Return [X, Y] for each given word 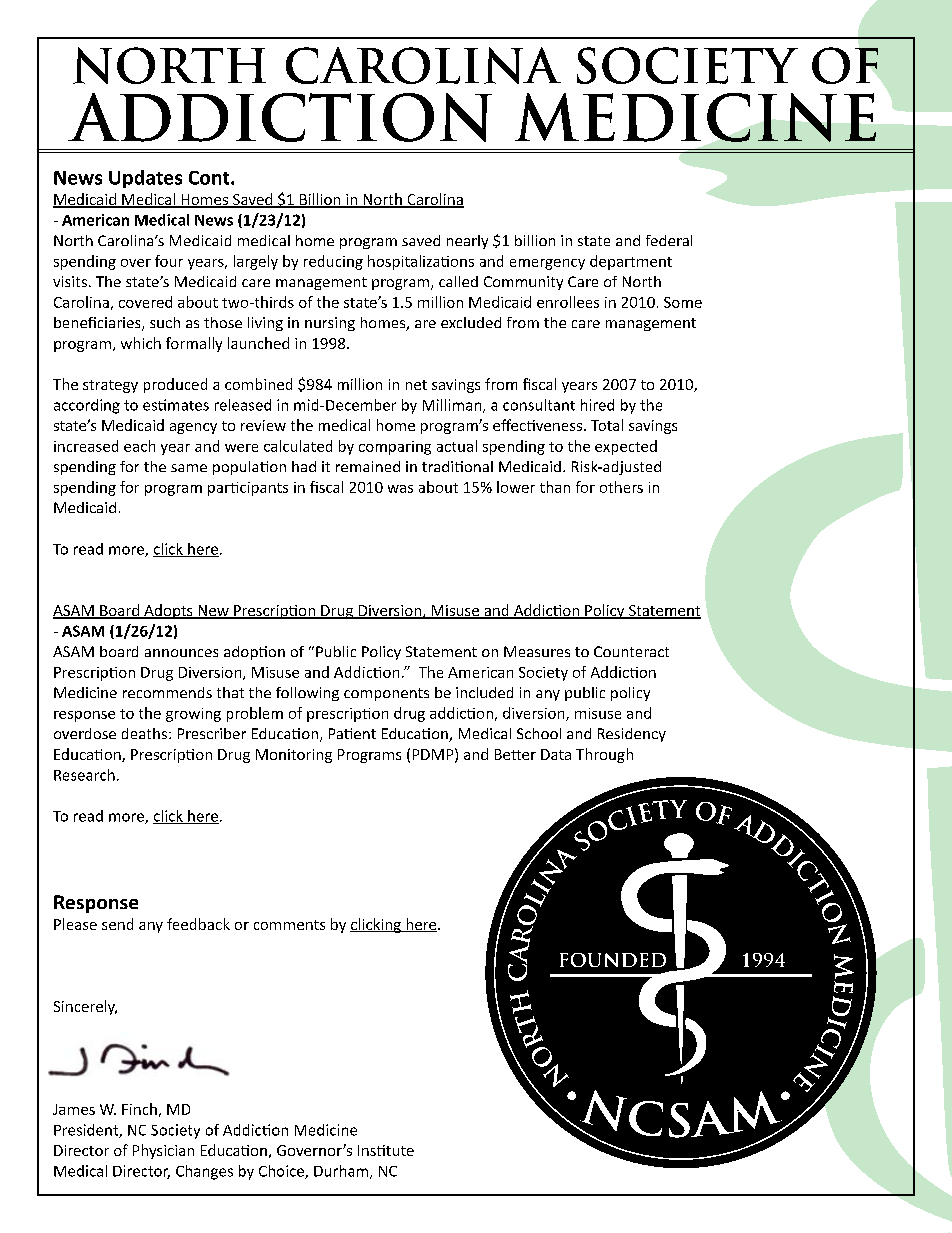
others [621, 487]
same [189, 468]
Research [84, 775]
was [400, 489]
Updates [145, 179]
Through [604, 755]
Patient [352, 733]
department [631, 262]
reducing [333, 262]
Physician [163, 1151]
